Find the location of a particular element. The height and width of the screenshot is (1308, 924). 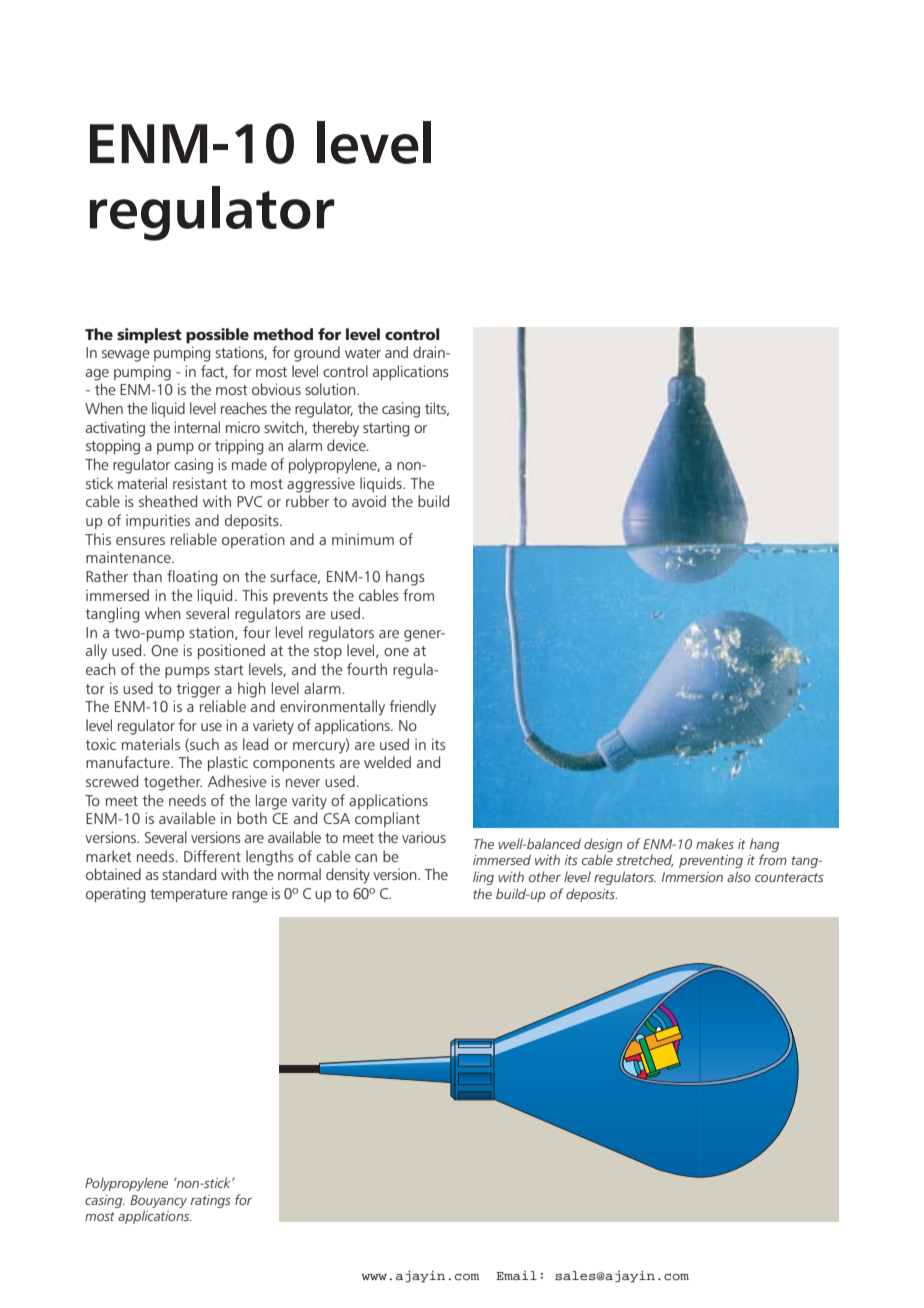

solution is located at coordinates (331, 389).
